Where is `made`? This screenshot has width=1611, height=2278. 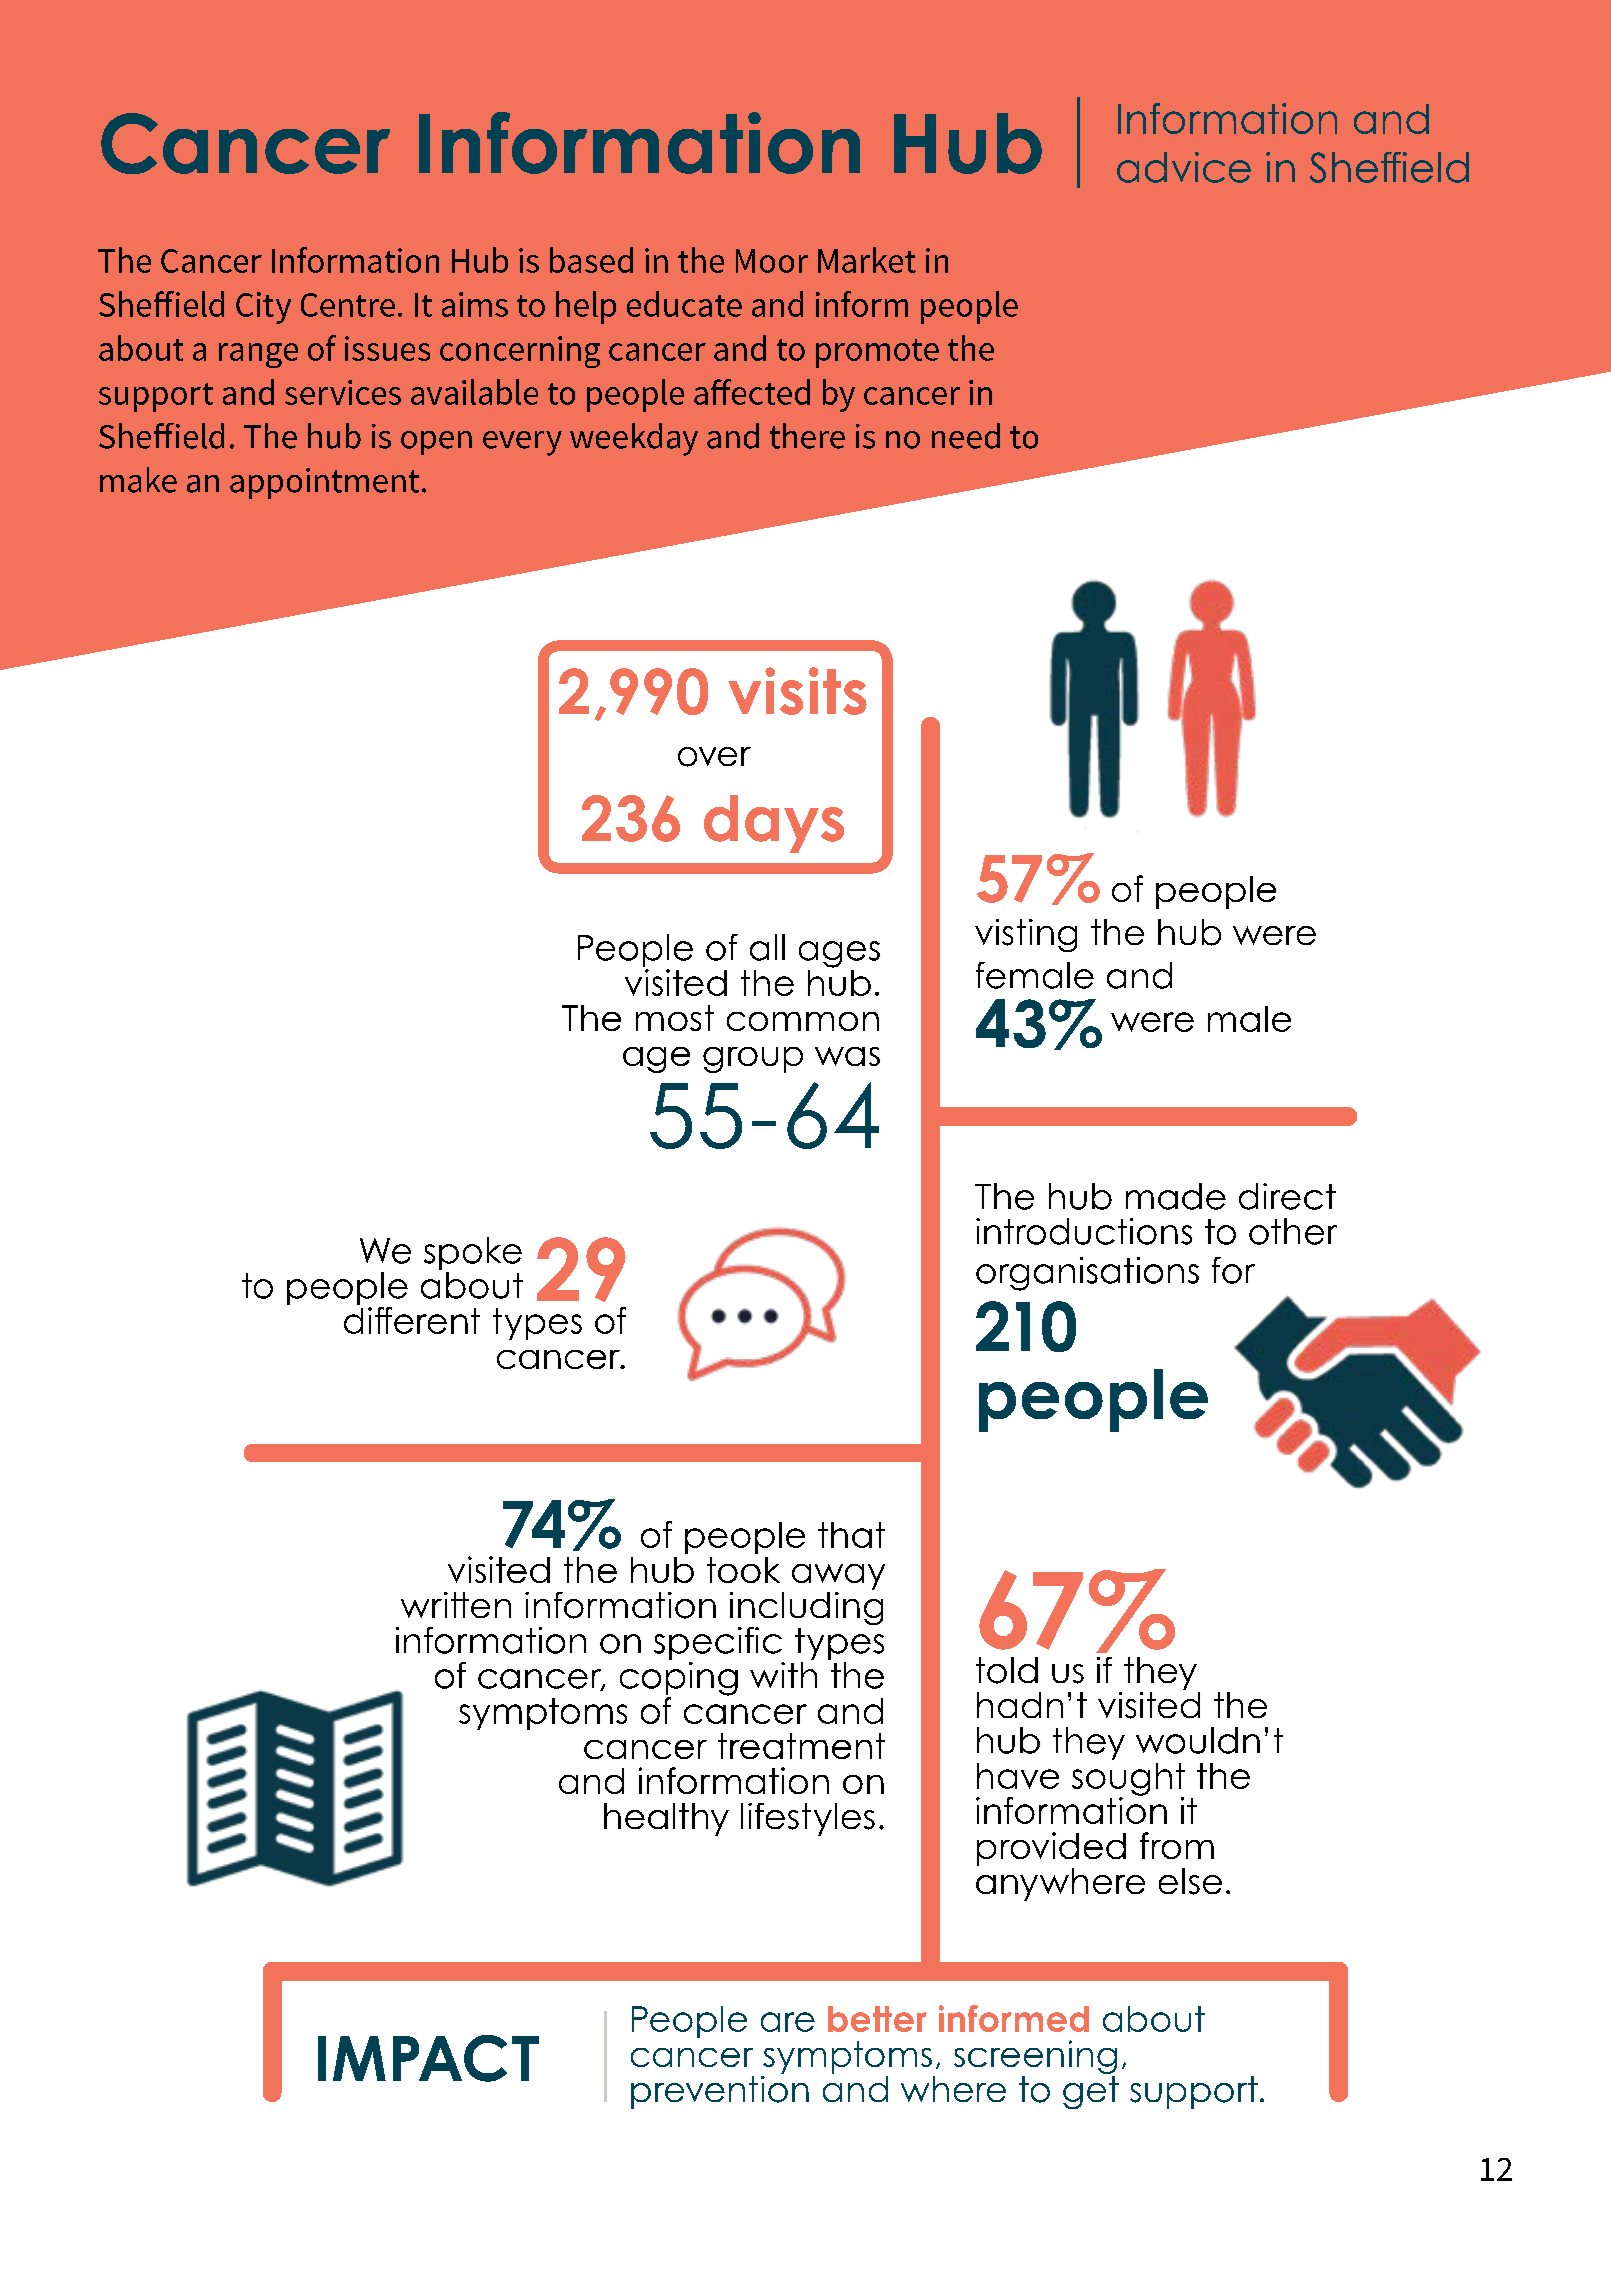
made is located at coordinates (1176, 1196).
